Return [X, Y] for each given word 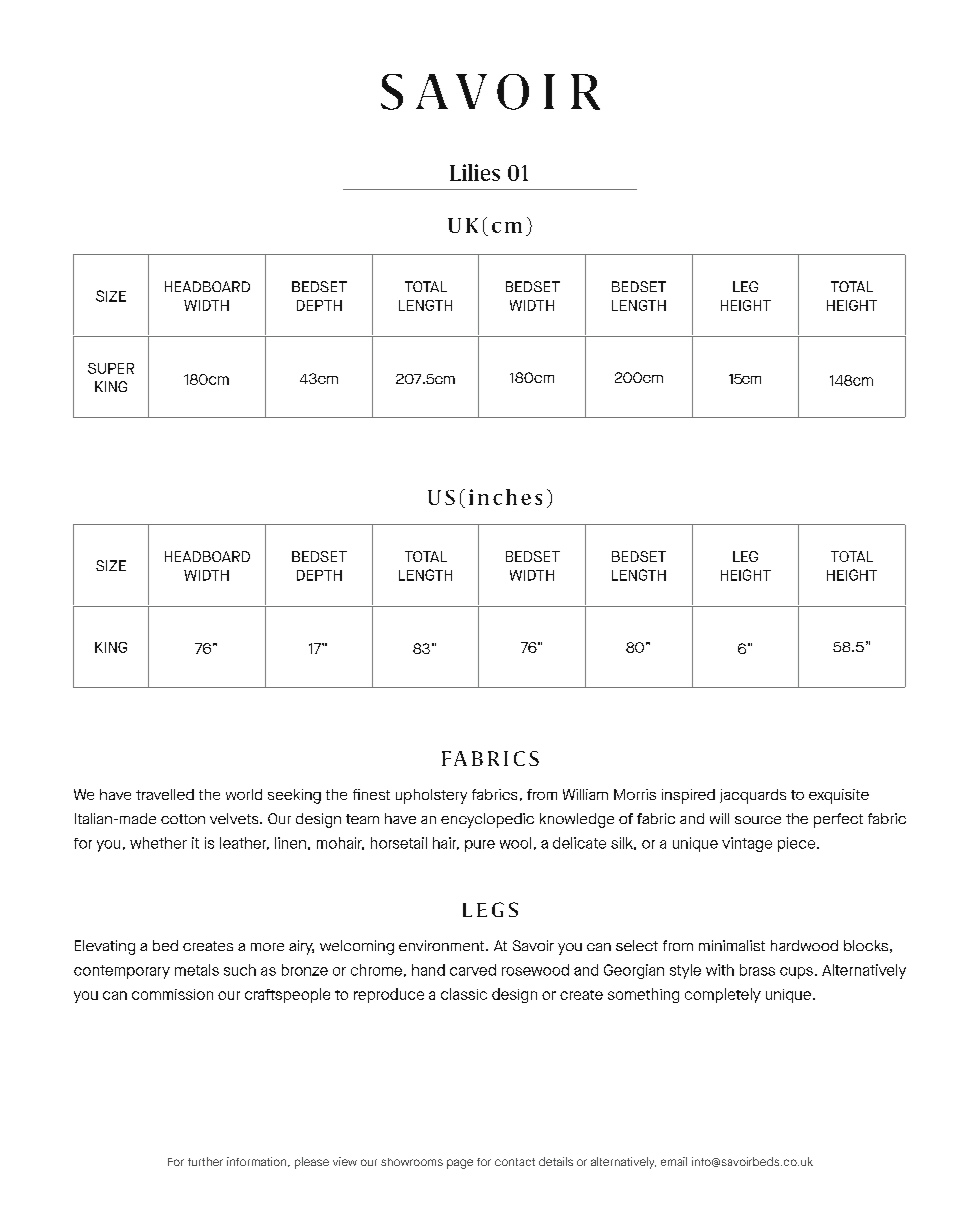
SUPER [111, 368]
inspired [688, 796]
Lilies [475, 172]
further [205, 1161]
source [758, 820]
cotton [183, 819]
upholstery [431, 796]
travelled [165, 794]
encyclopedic [487, 820]
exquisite [839, 796]
